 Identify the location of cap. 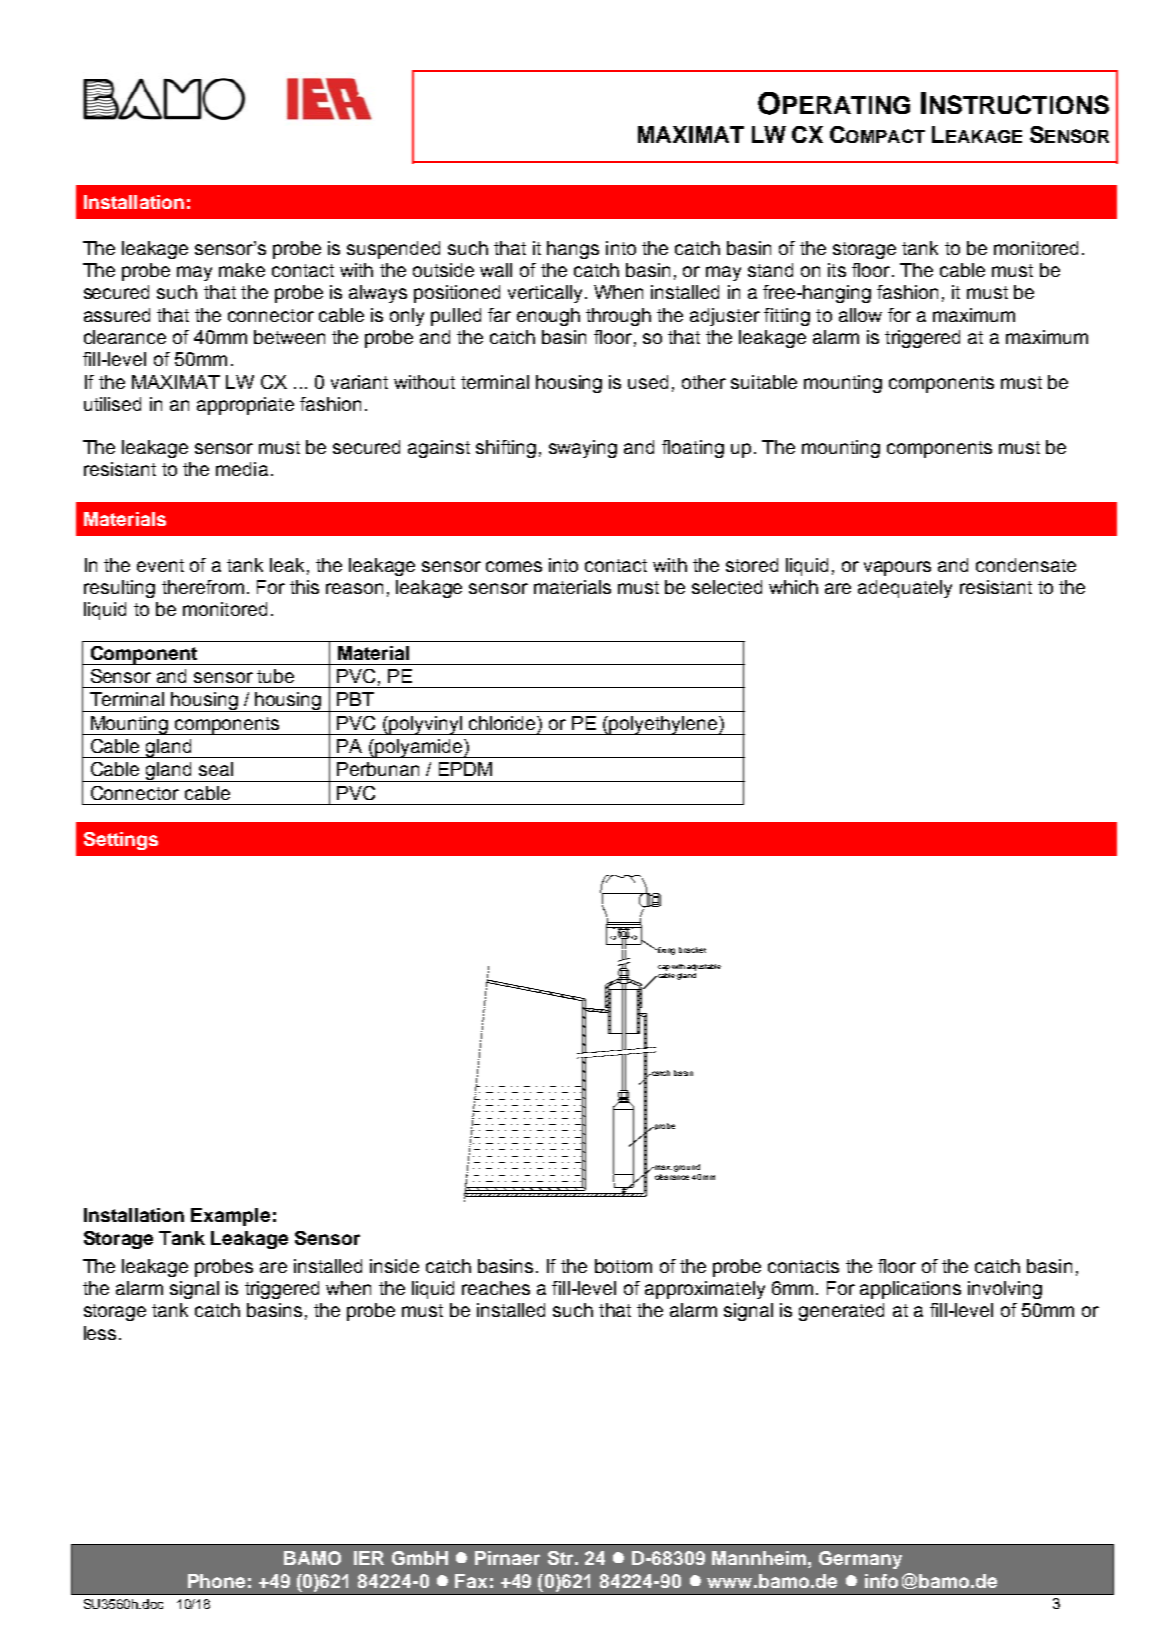
(664, 968).
